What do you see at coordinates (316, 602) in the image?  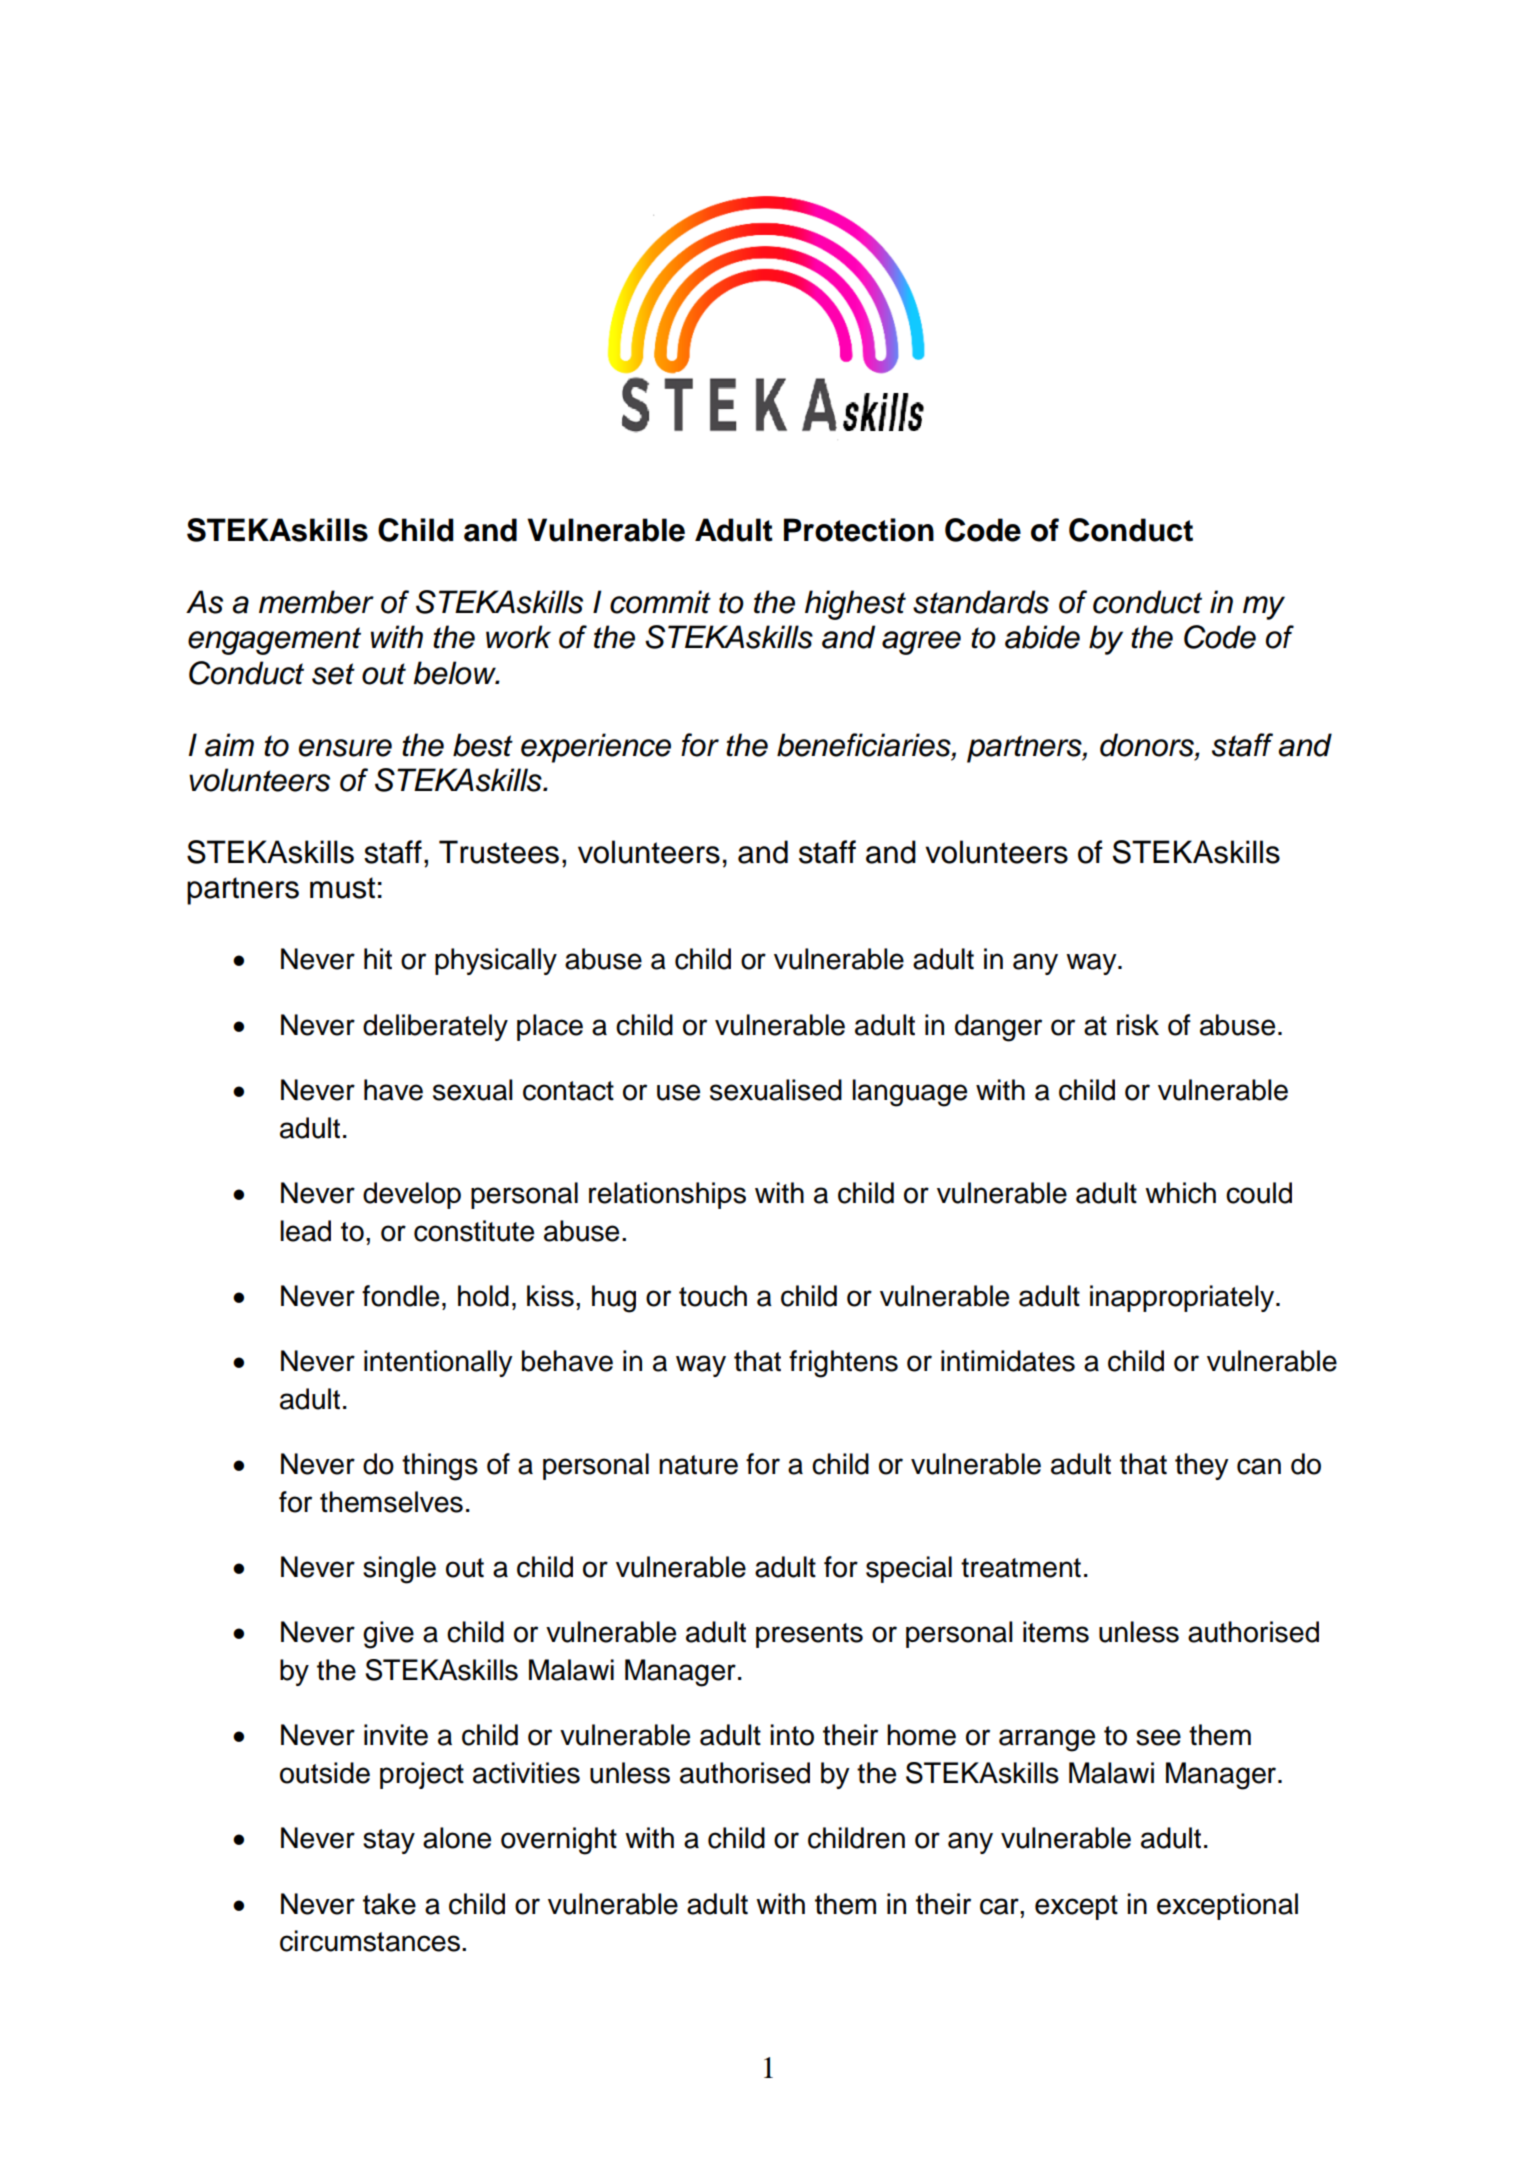 I see `member` at bounding box center [316, 602].
